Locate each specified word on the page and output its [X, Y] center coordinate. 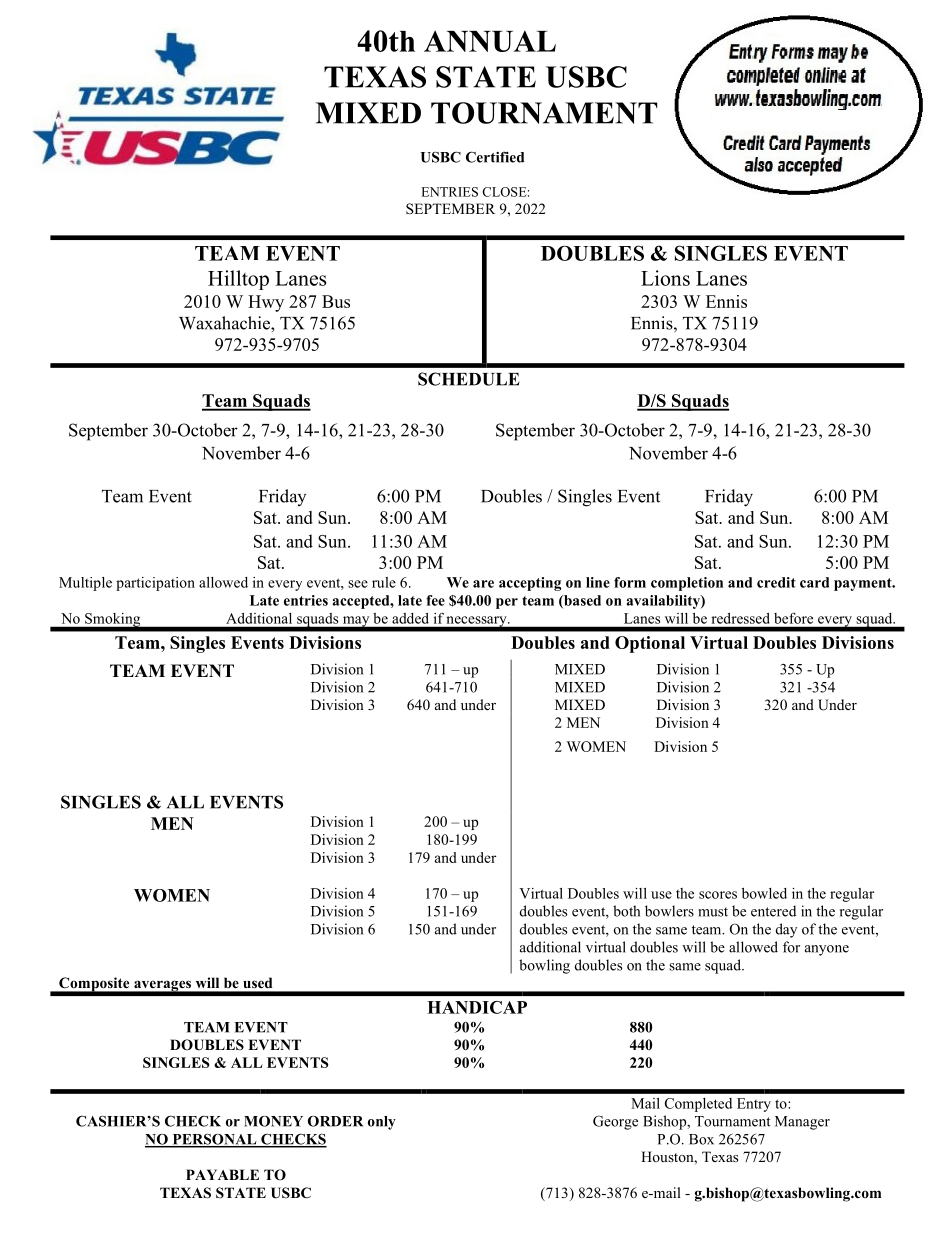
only [382, 1123]
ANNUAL [490, 41]
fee [435, 600]
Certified [495, 157]
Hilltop [238, 280]
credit [776, 582]
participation [155, 584]
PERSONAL [214, 1140]
